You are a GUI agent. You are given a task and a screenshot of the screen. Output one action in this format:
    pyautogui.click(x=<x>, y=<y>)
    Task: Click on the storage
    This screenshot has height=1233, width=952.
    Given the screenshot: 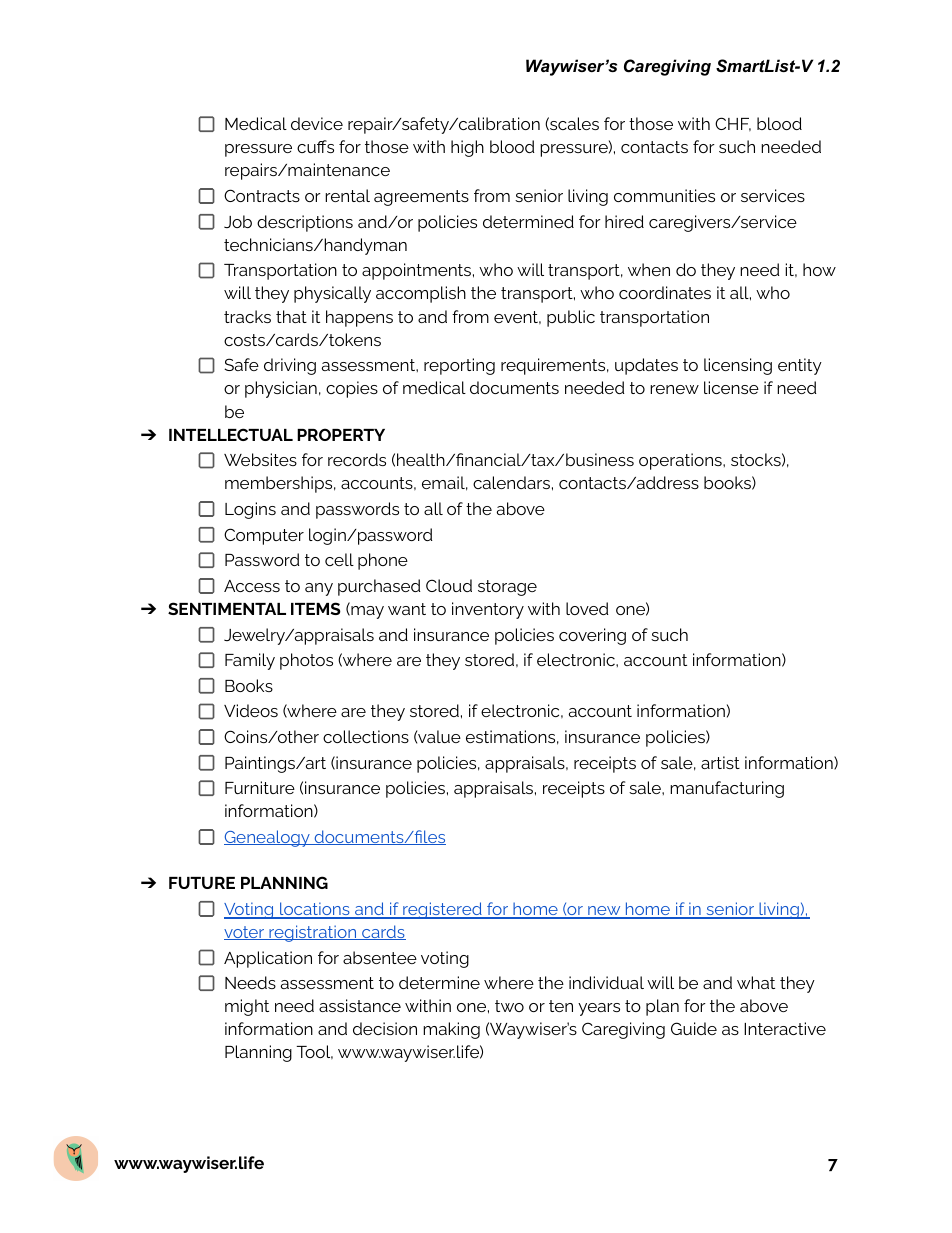 What is the action you would take?
    pyautogui.click(x=507, y=588)
